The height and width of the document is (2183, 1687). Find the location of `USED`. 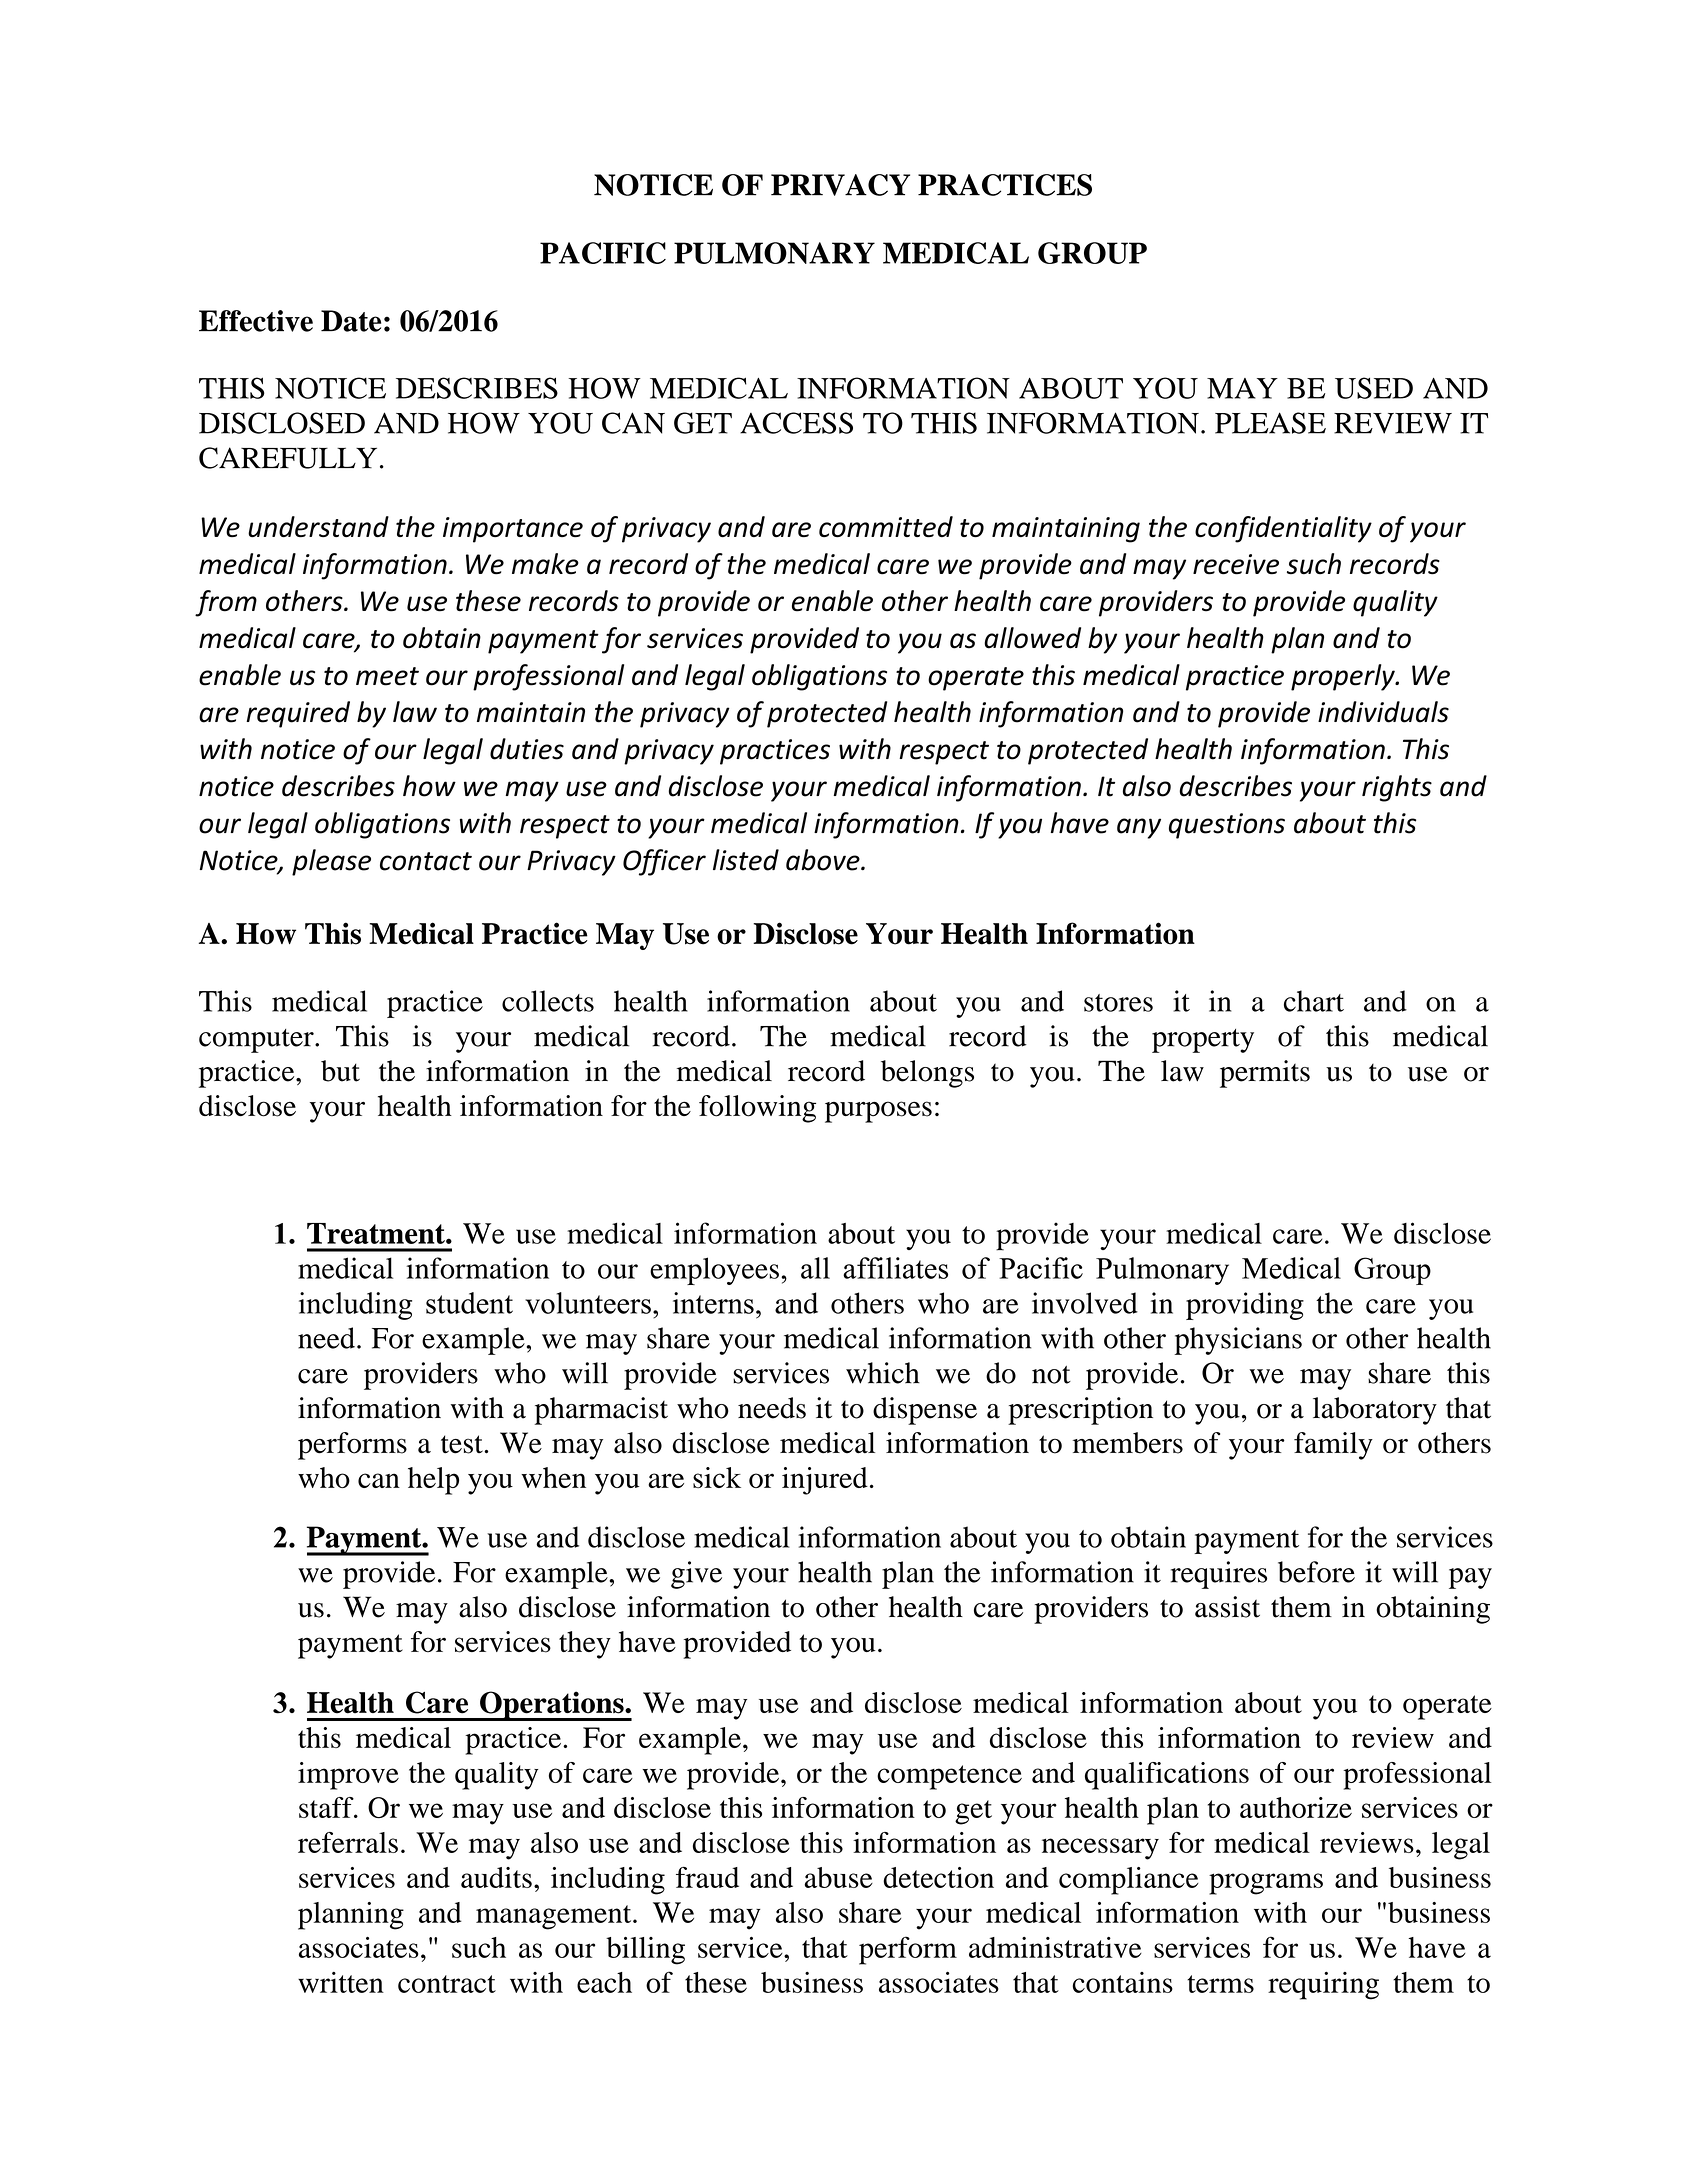

USED is located at coordinates (1374, 388).
